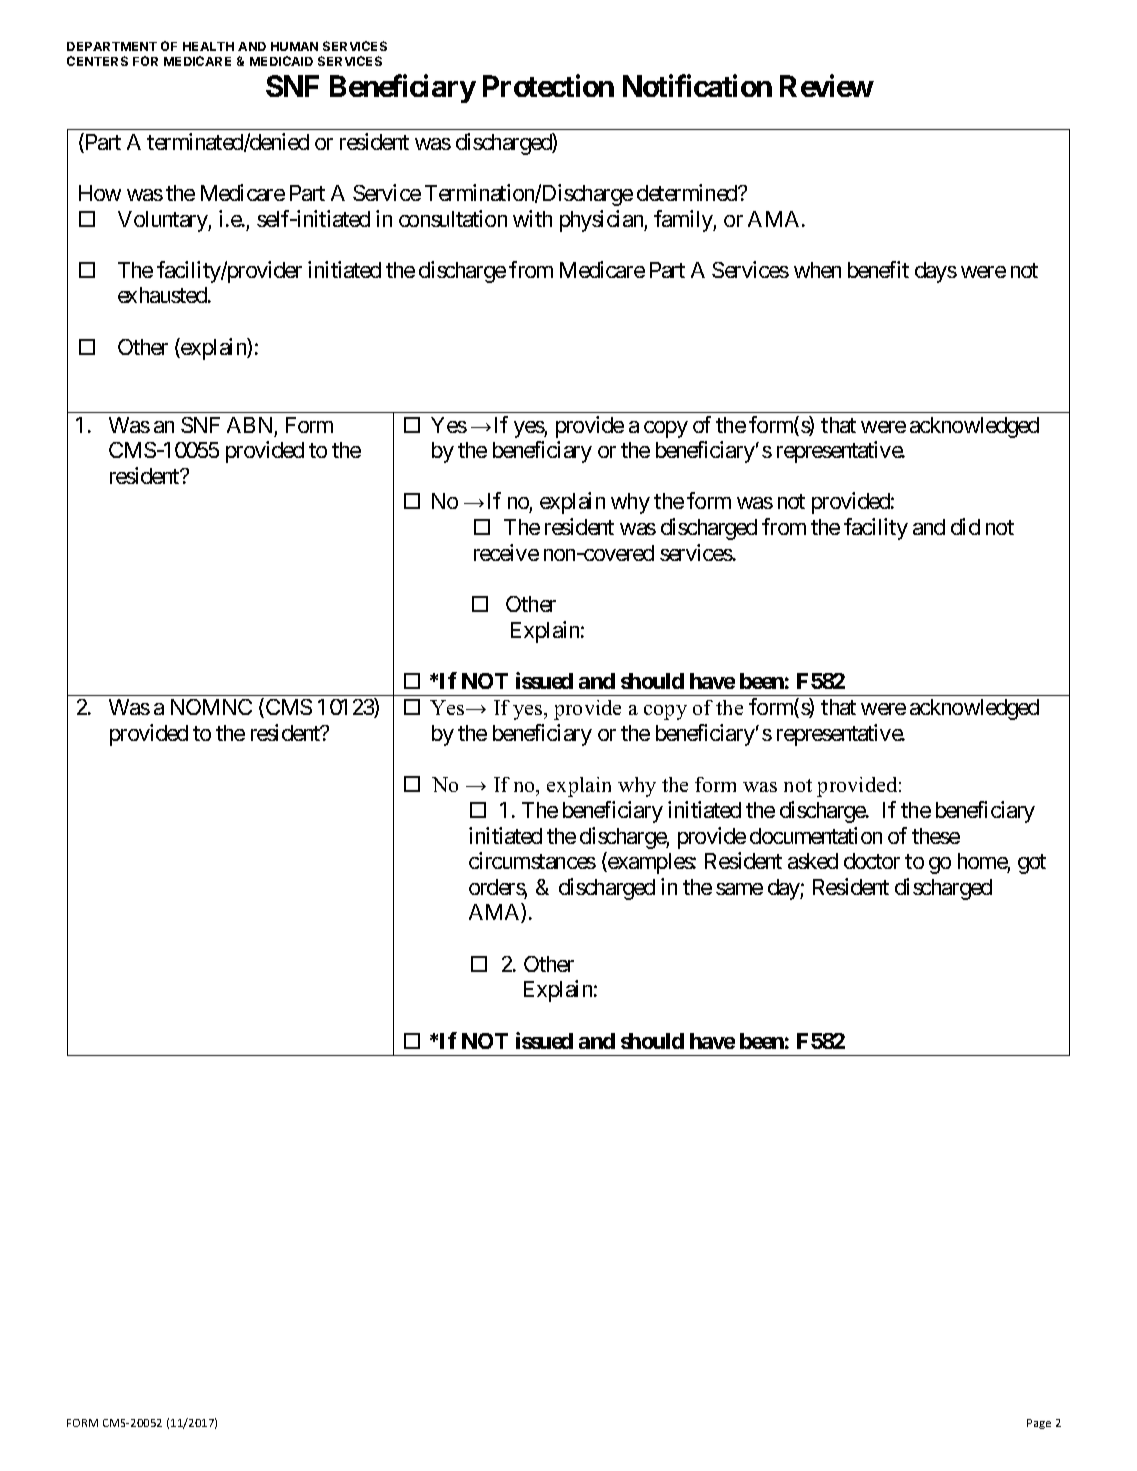  I want to click on physician, so click(602, 221).
